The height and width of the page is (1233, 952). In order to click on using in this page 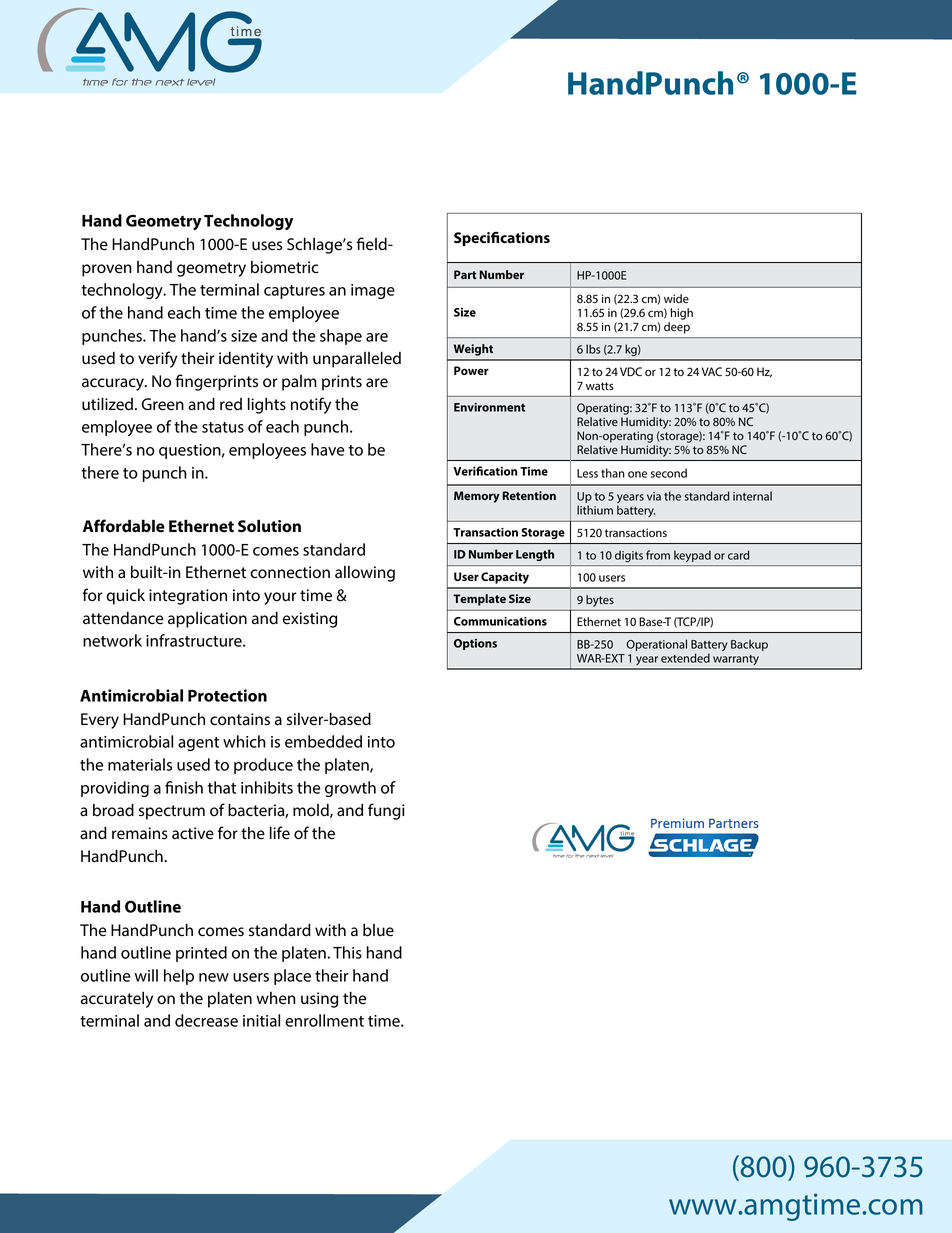, I will do `click(319, 1000)`.
